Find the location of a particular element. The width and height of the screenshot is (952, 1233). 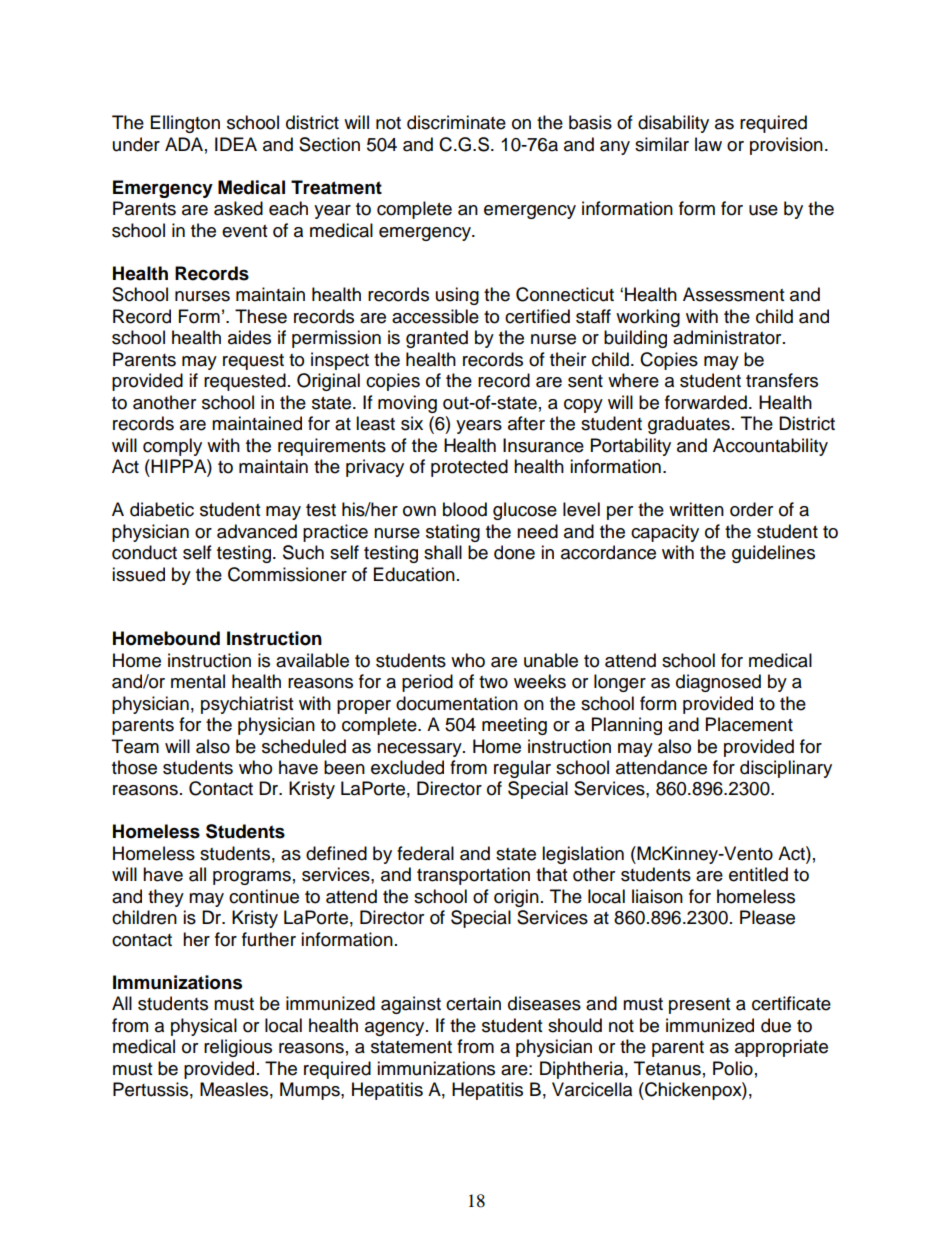

discriminate is located at coordinates (456, 122).
